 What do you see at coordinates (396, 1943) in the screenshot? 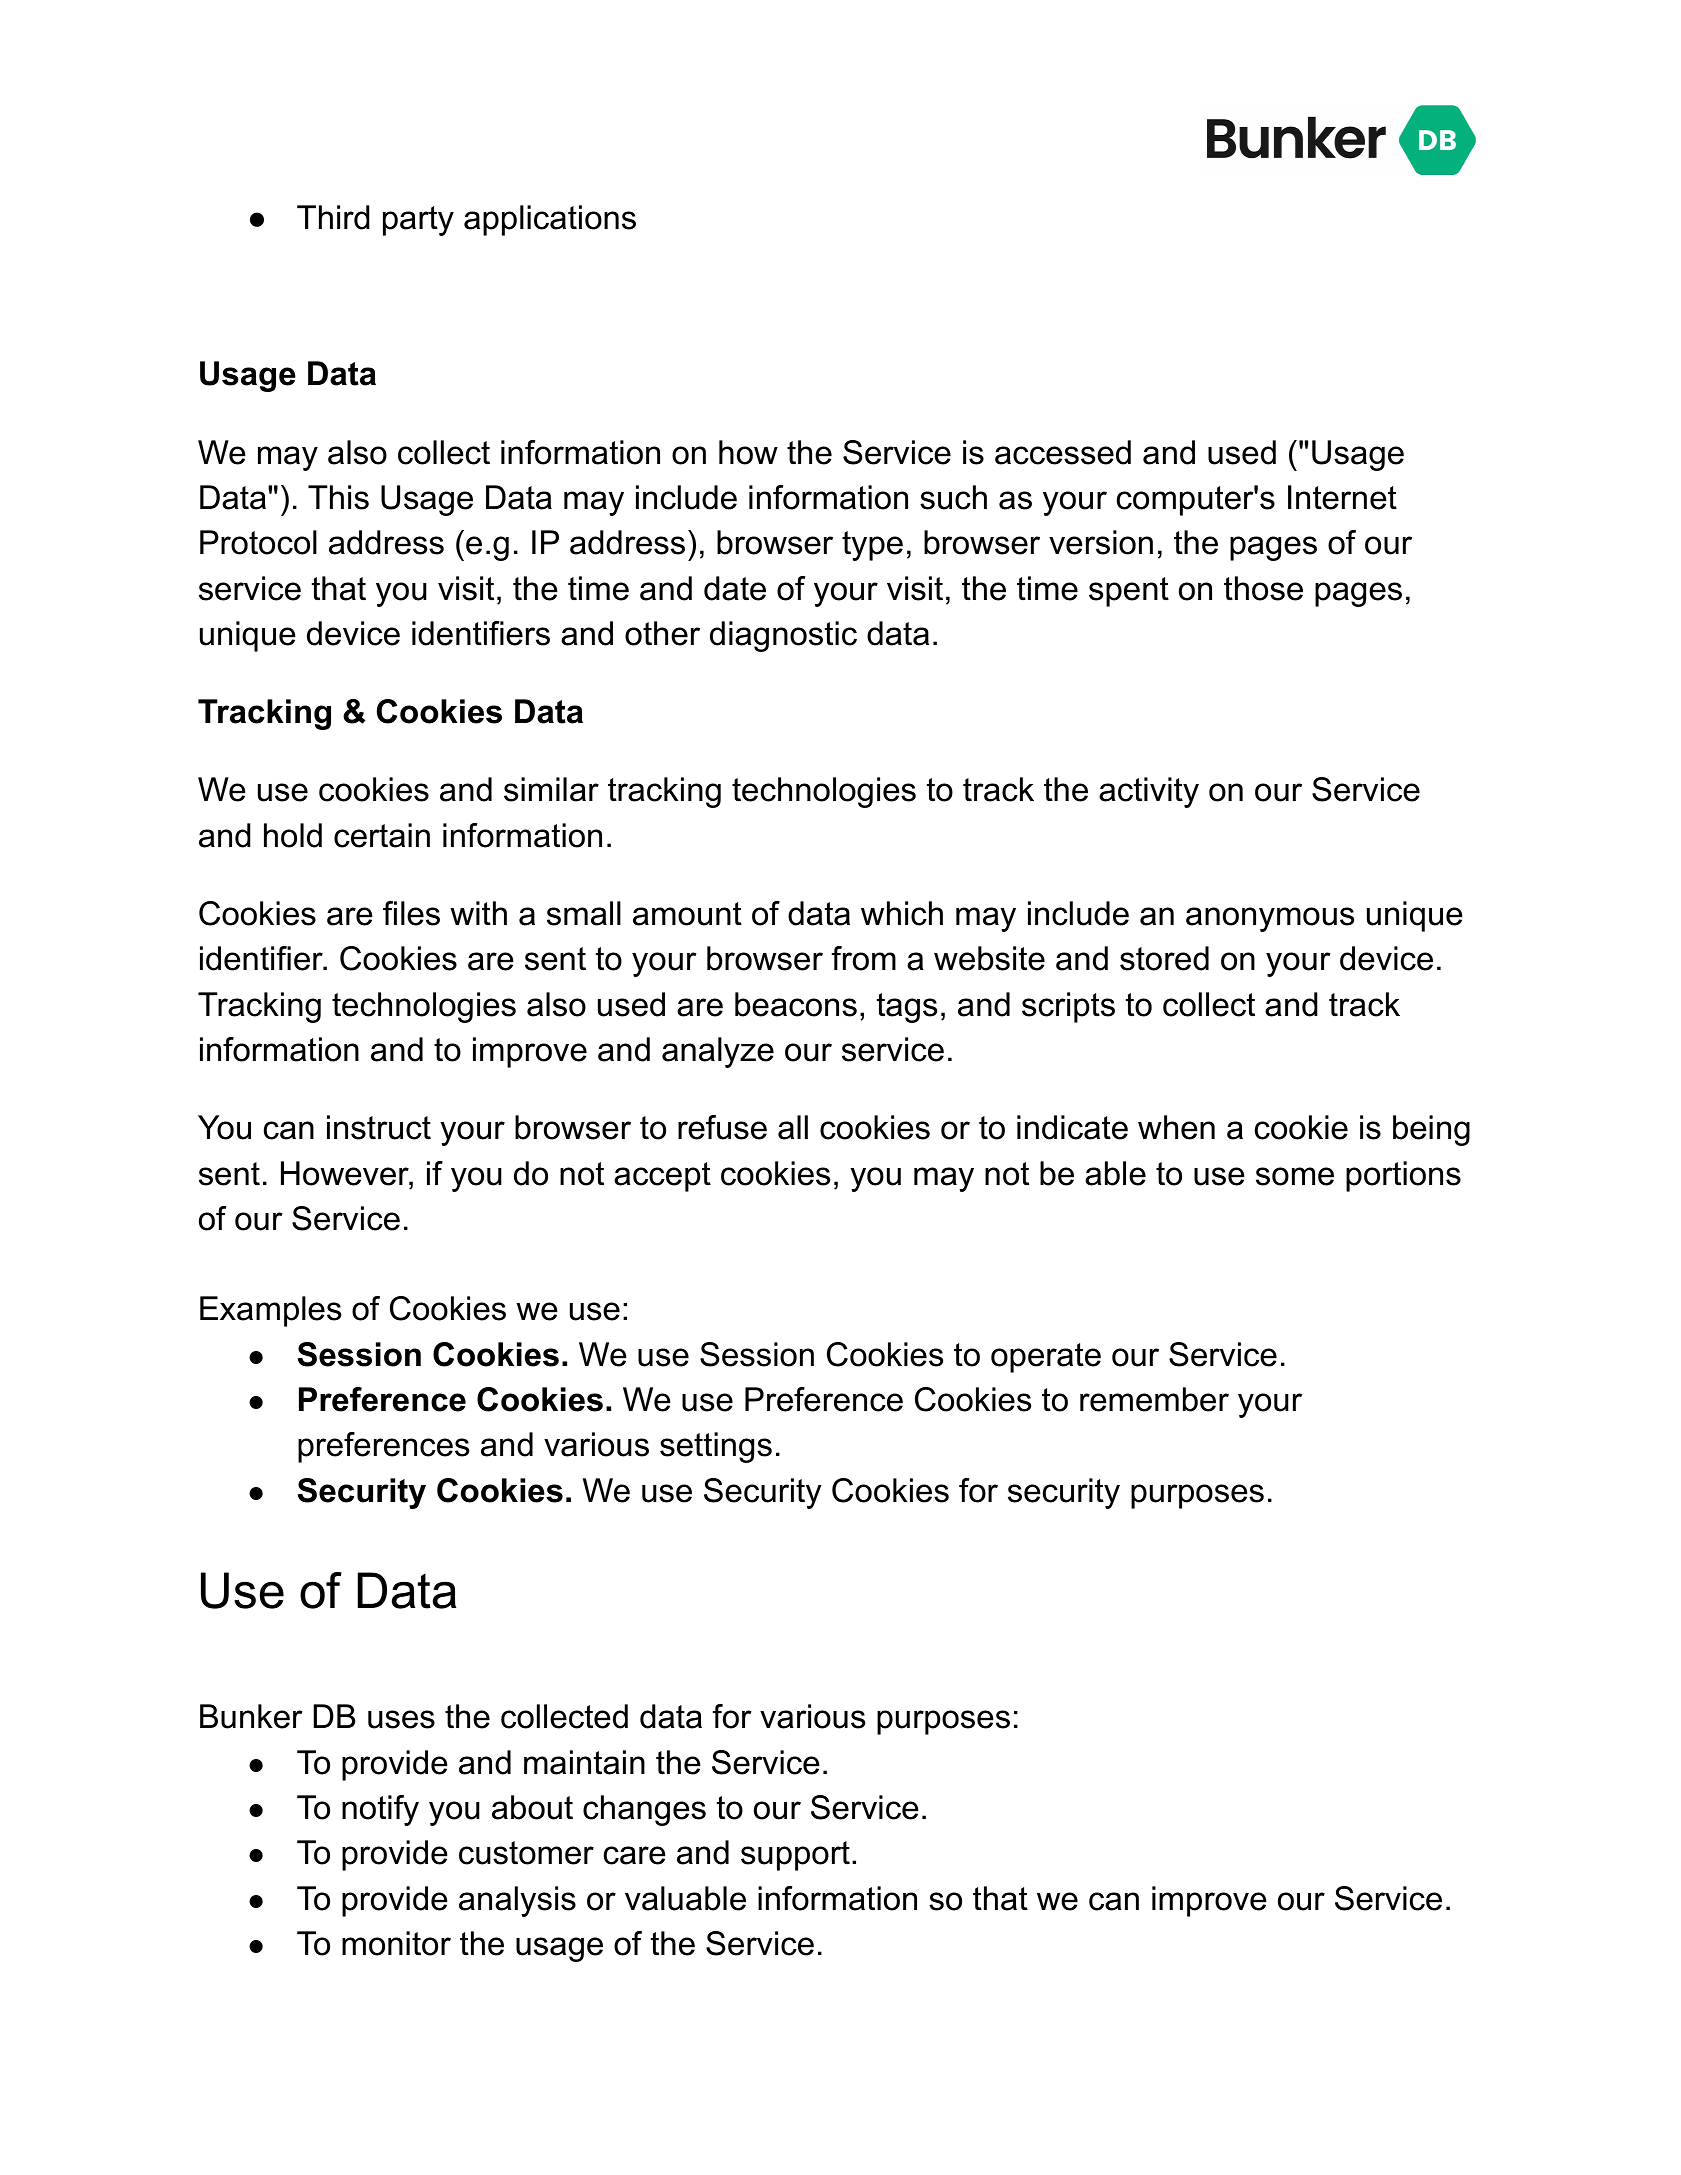
I see `monitor` at bounding box center [396, 1943].
